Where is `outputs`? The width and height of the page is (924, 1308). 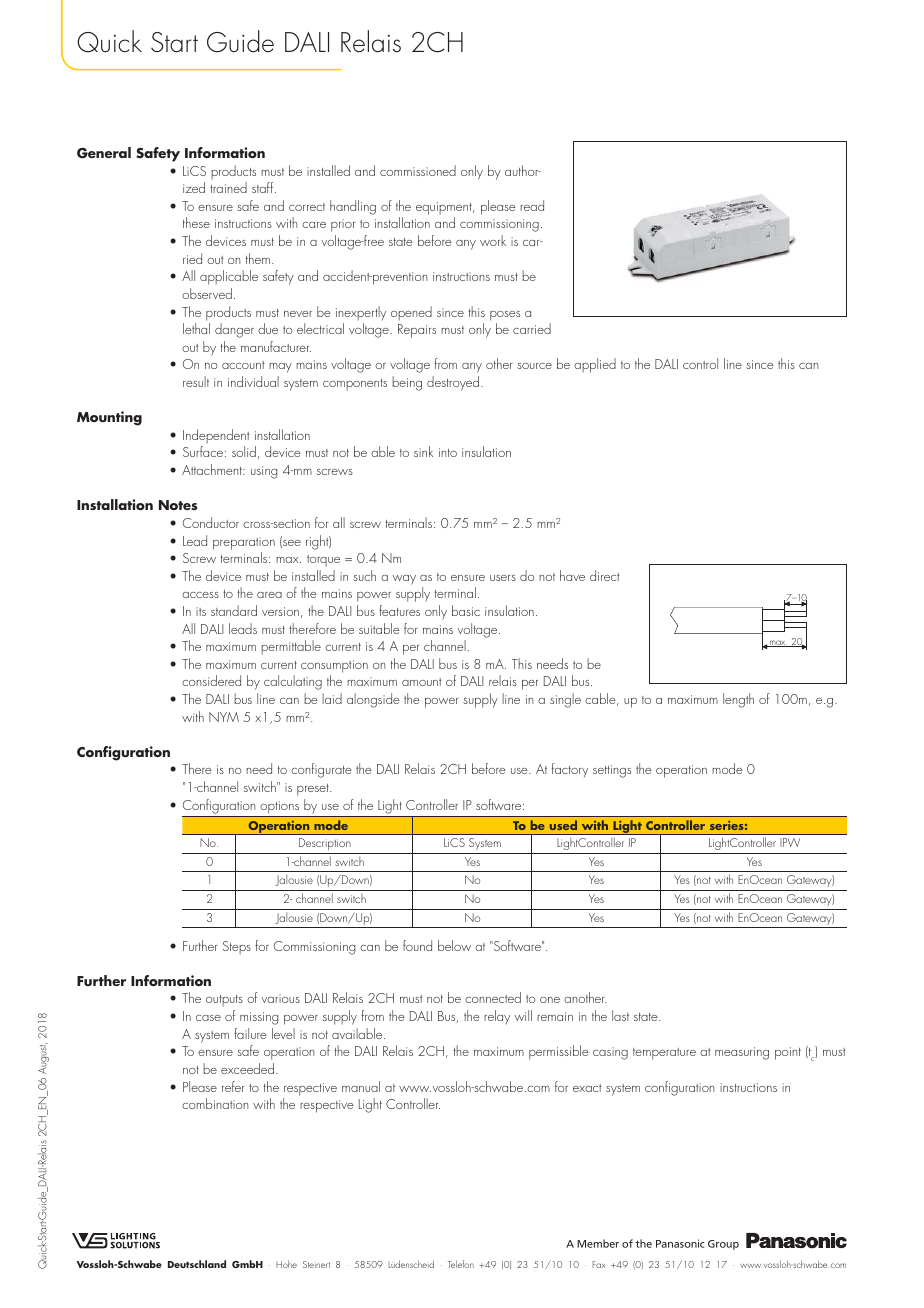 outputs is located at coordinates (224, 1000).
